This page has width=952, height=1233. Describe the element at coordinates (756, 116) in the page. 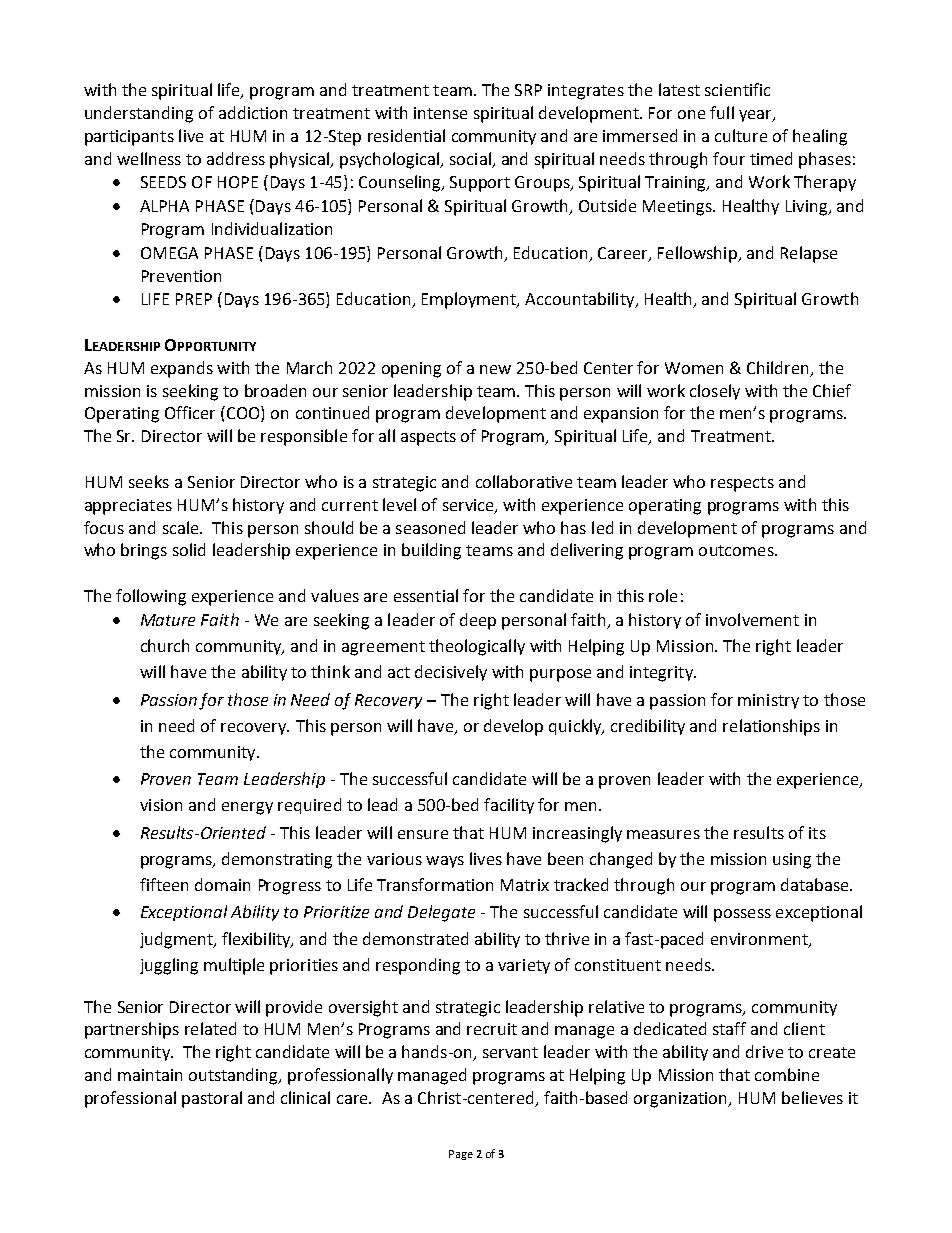

I see `year` at that location.
